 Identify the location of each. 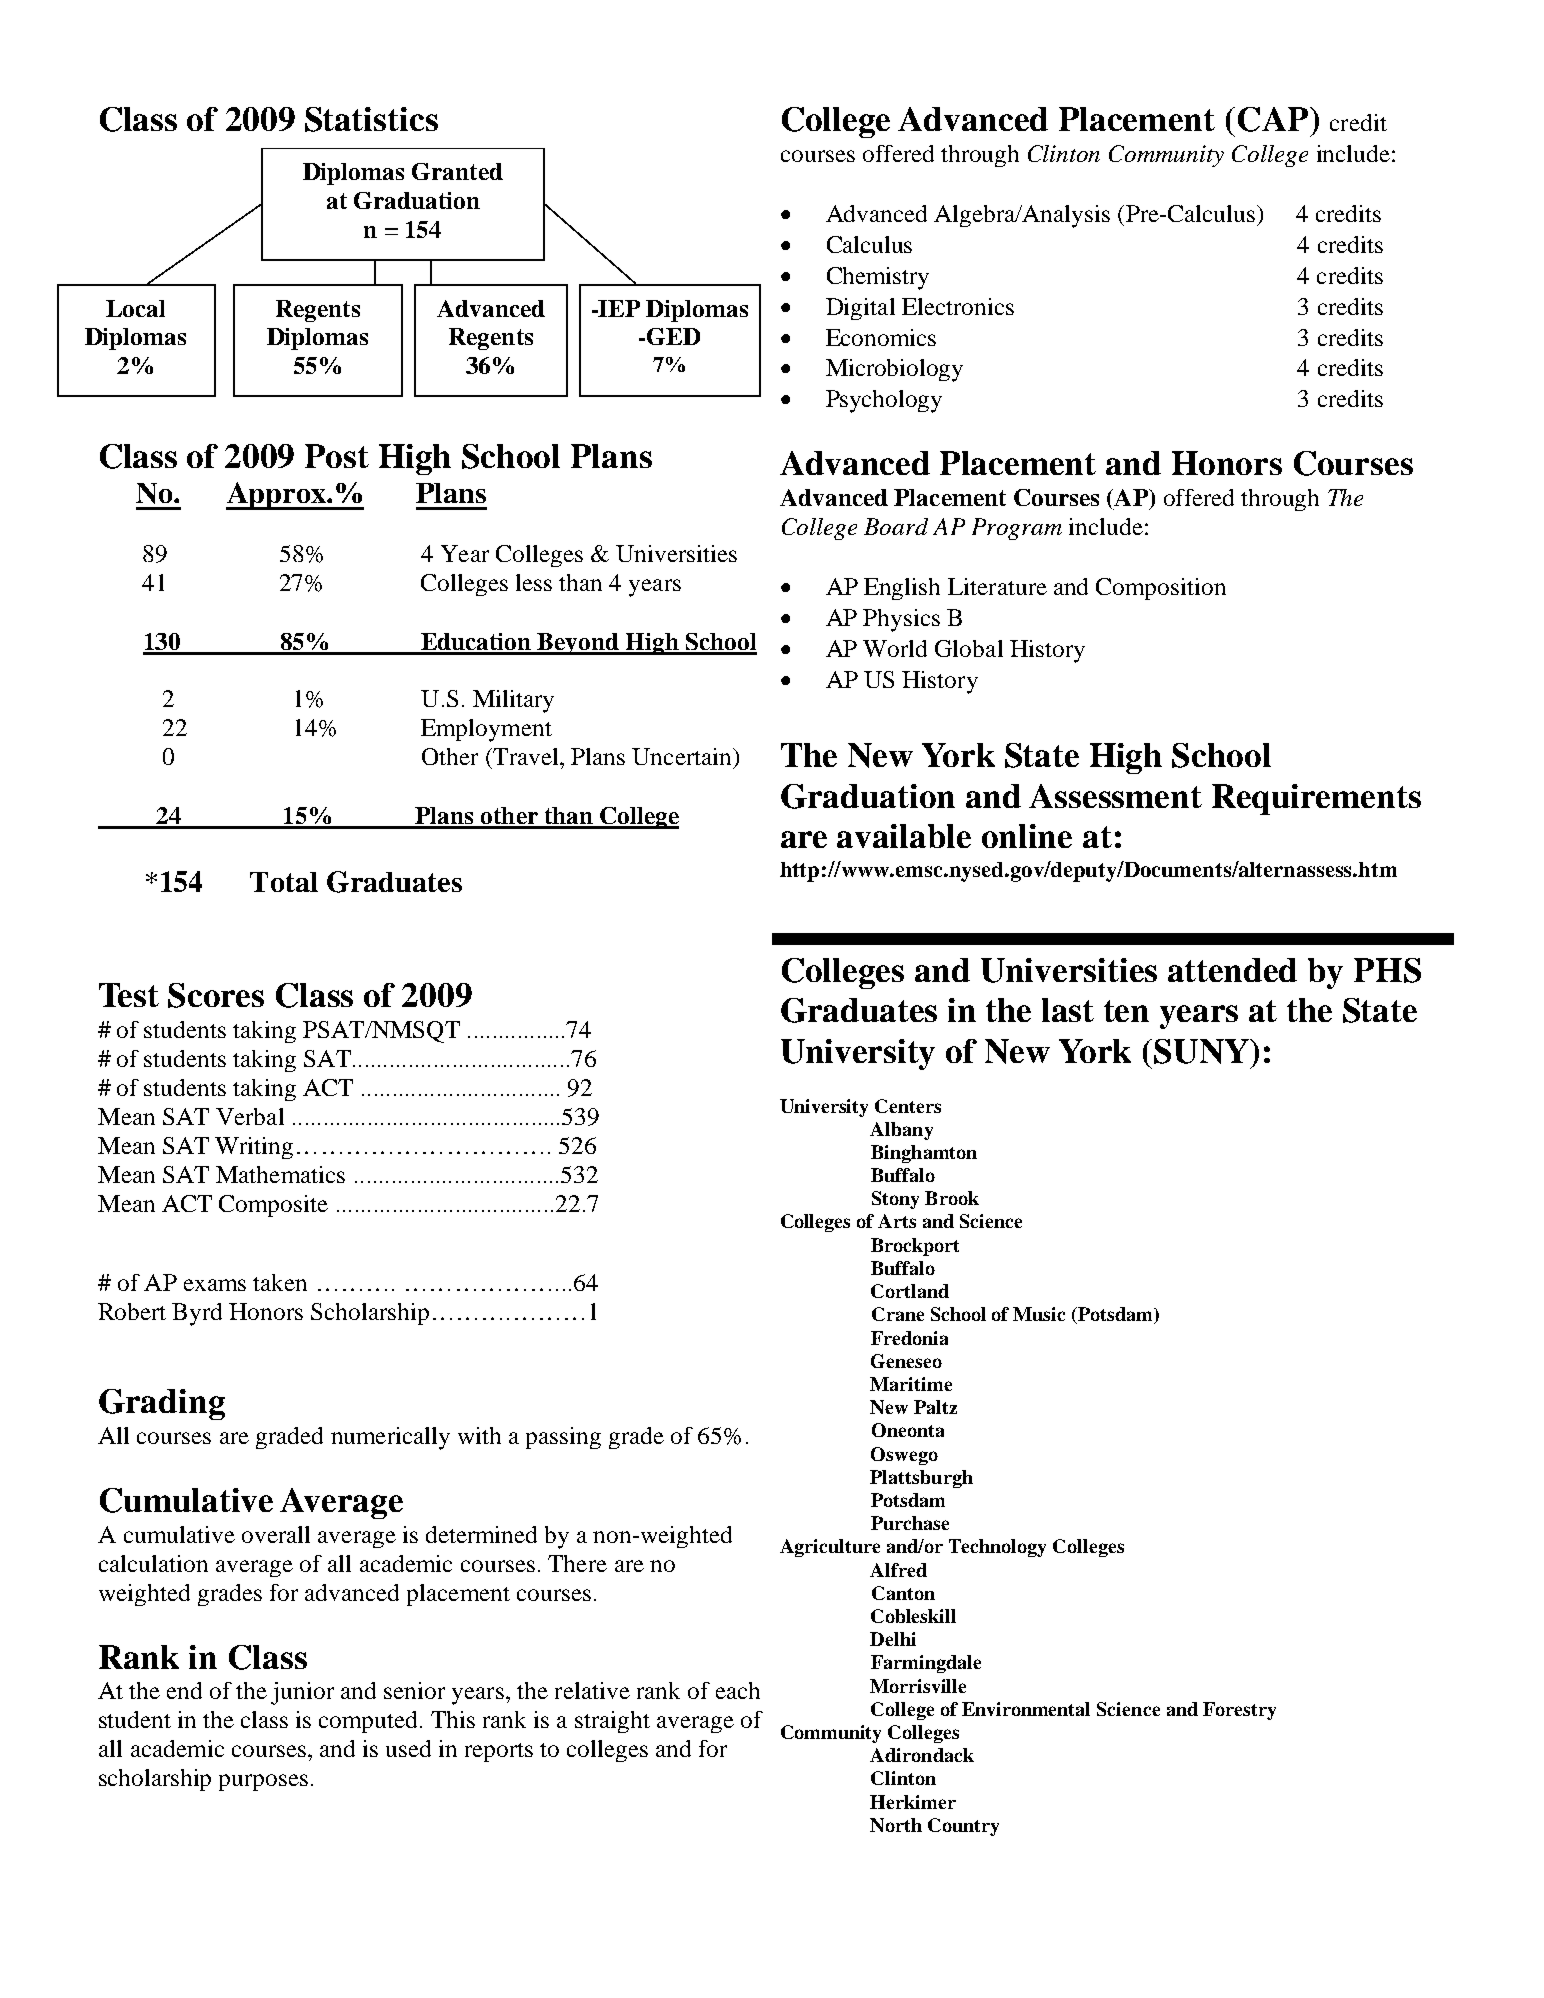
(738, 1690).
